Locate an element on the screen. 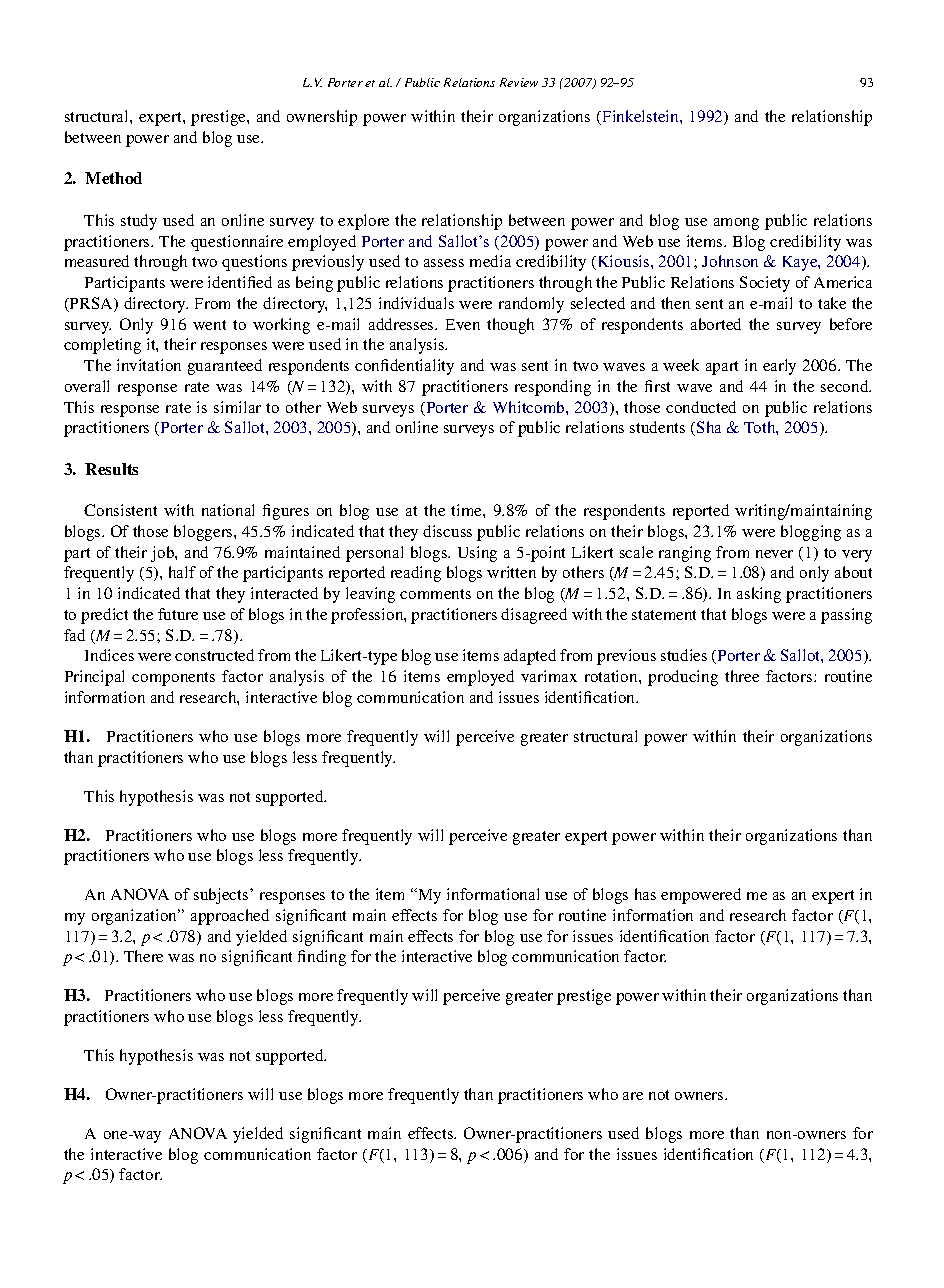 The width and height of the screenshot is (944, 1288). There is located at coordinates (143, 956).
